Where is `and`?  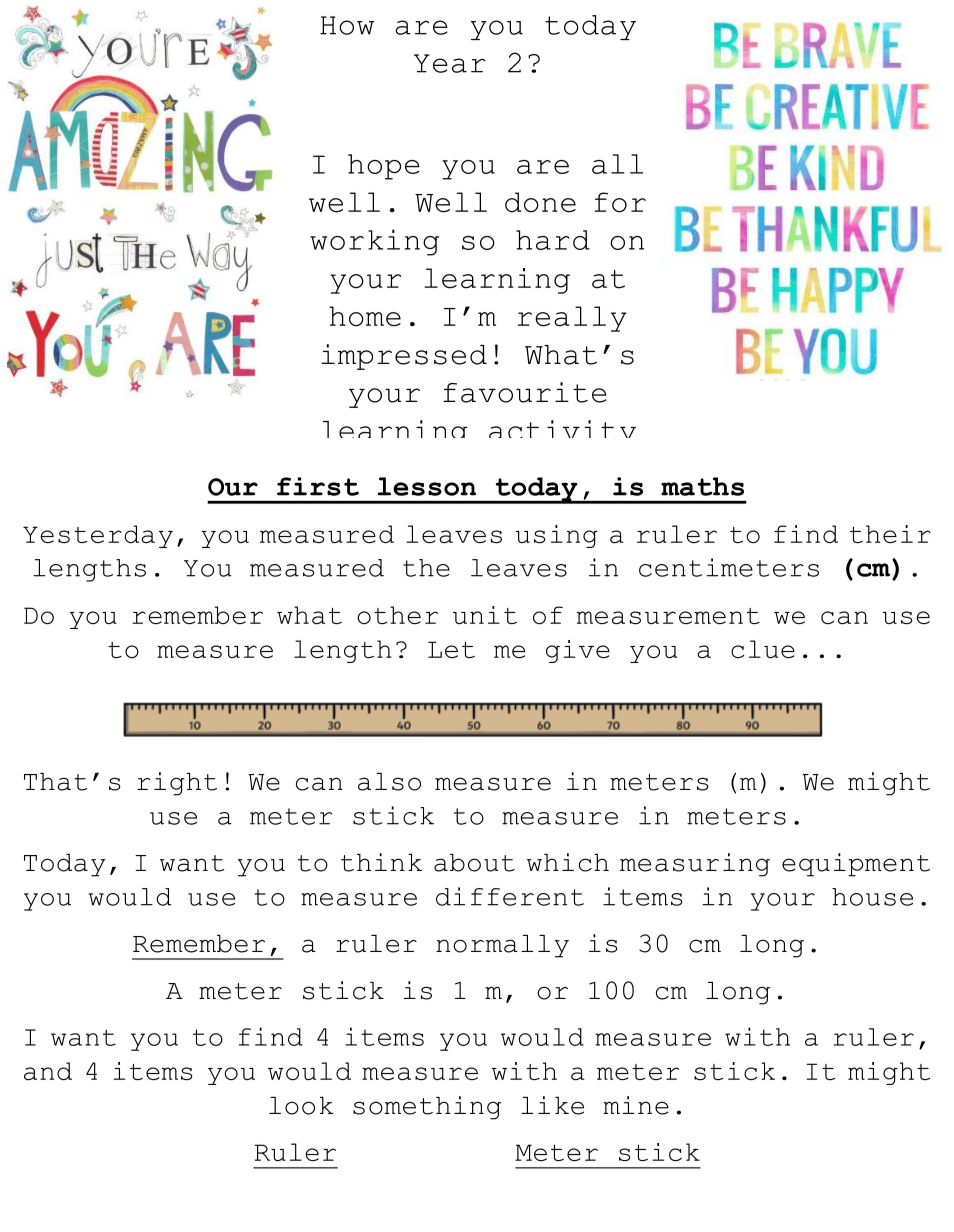 and is located at coordinates (48, 1071).
